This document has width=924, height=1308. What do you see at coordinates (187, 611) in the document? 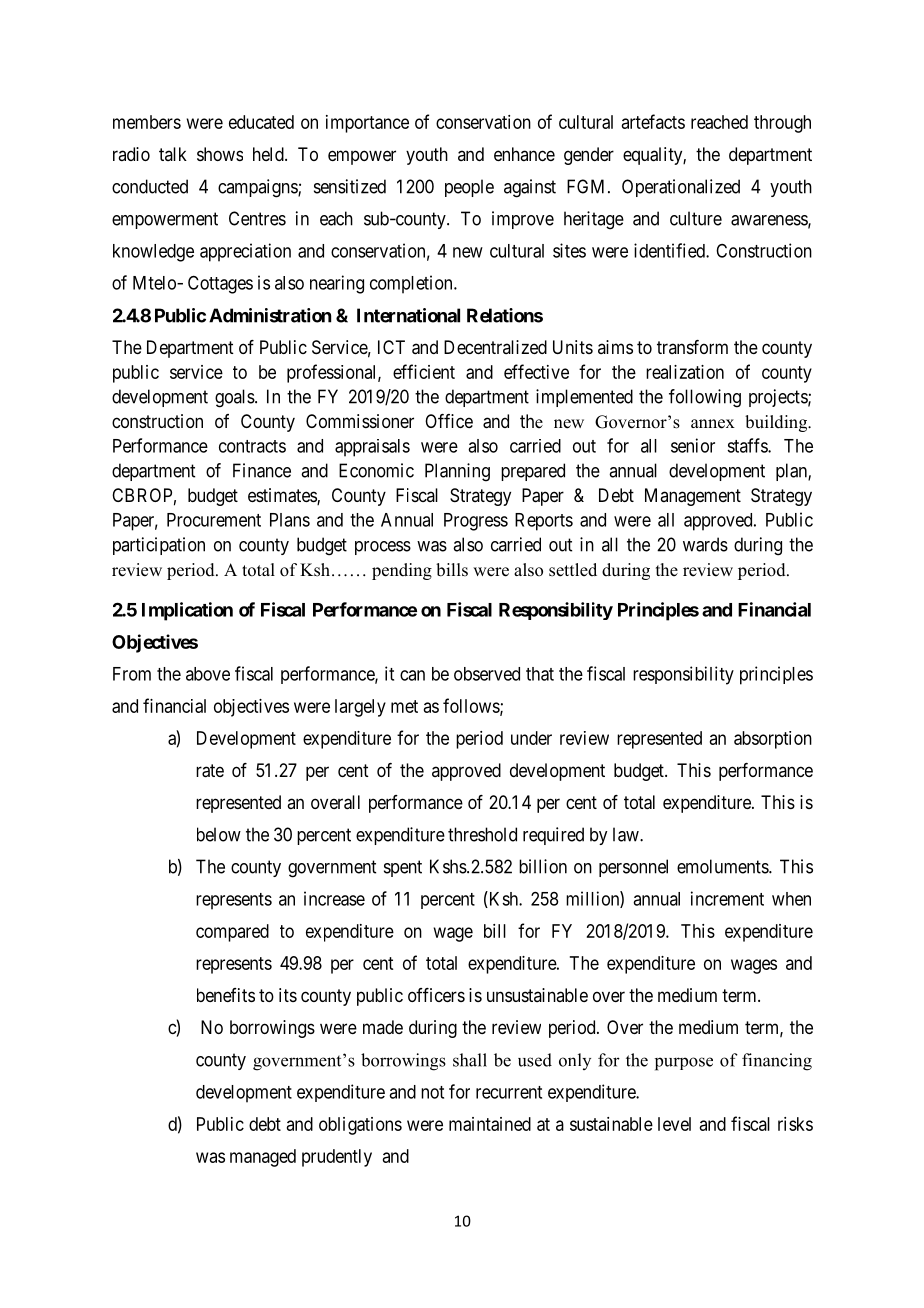
I see `Implication` at bounding box center [187, 611].
